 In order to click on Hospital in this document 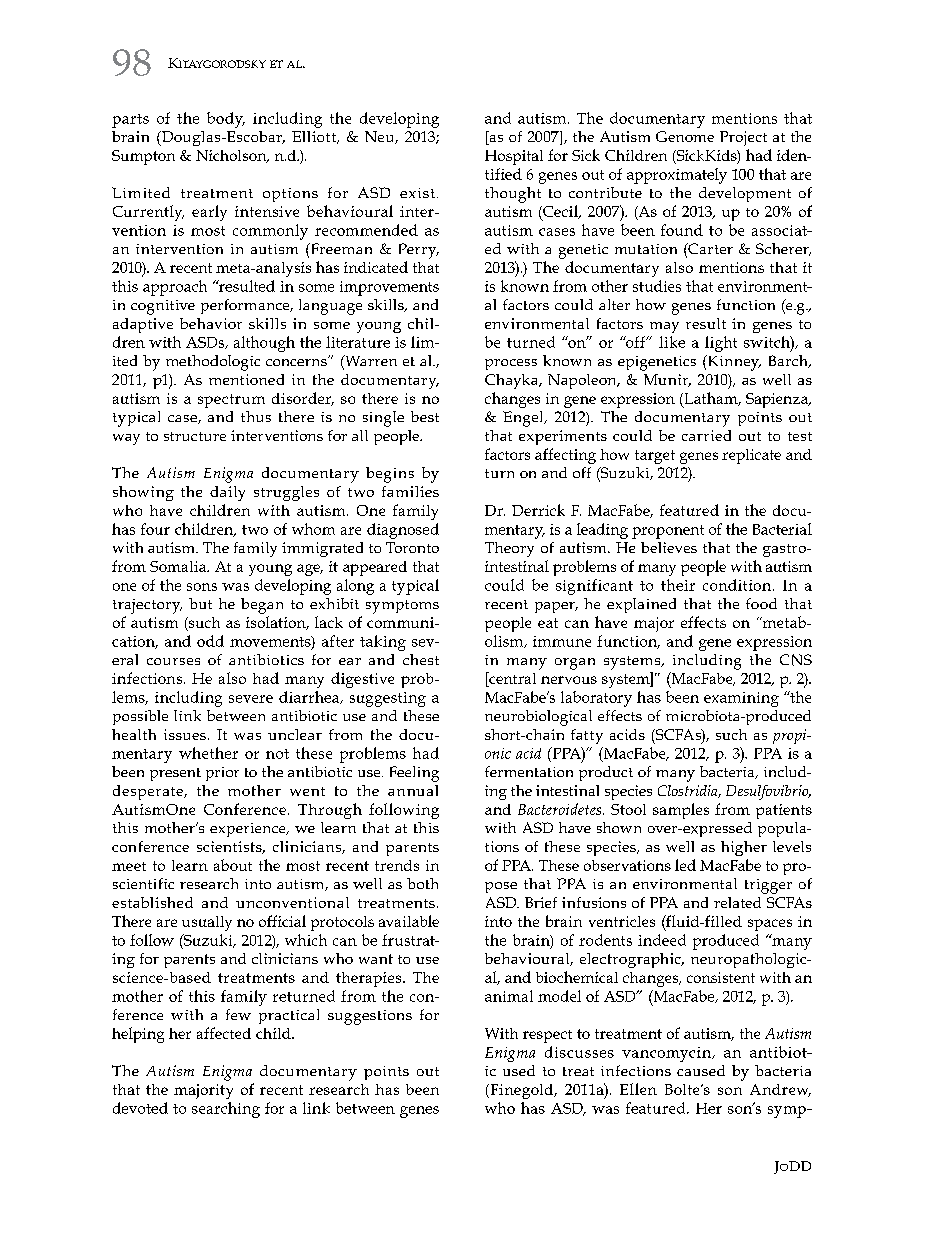, I will do `click(514, 157)`.
